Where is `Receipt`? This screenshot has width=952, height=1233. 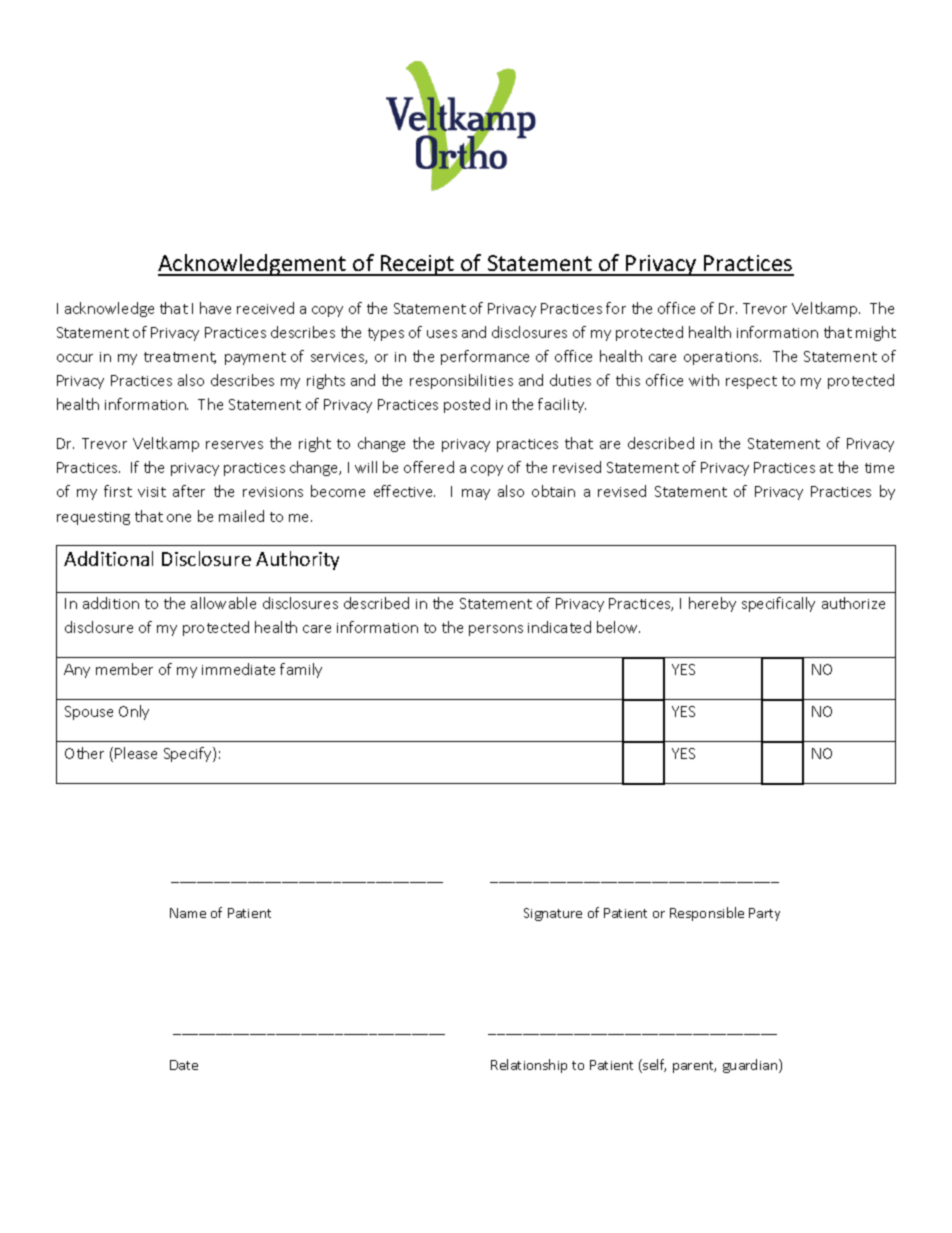 Receipt is located at coordinates (418, 265).
